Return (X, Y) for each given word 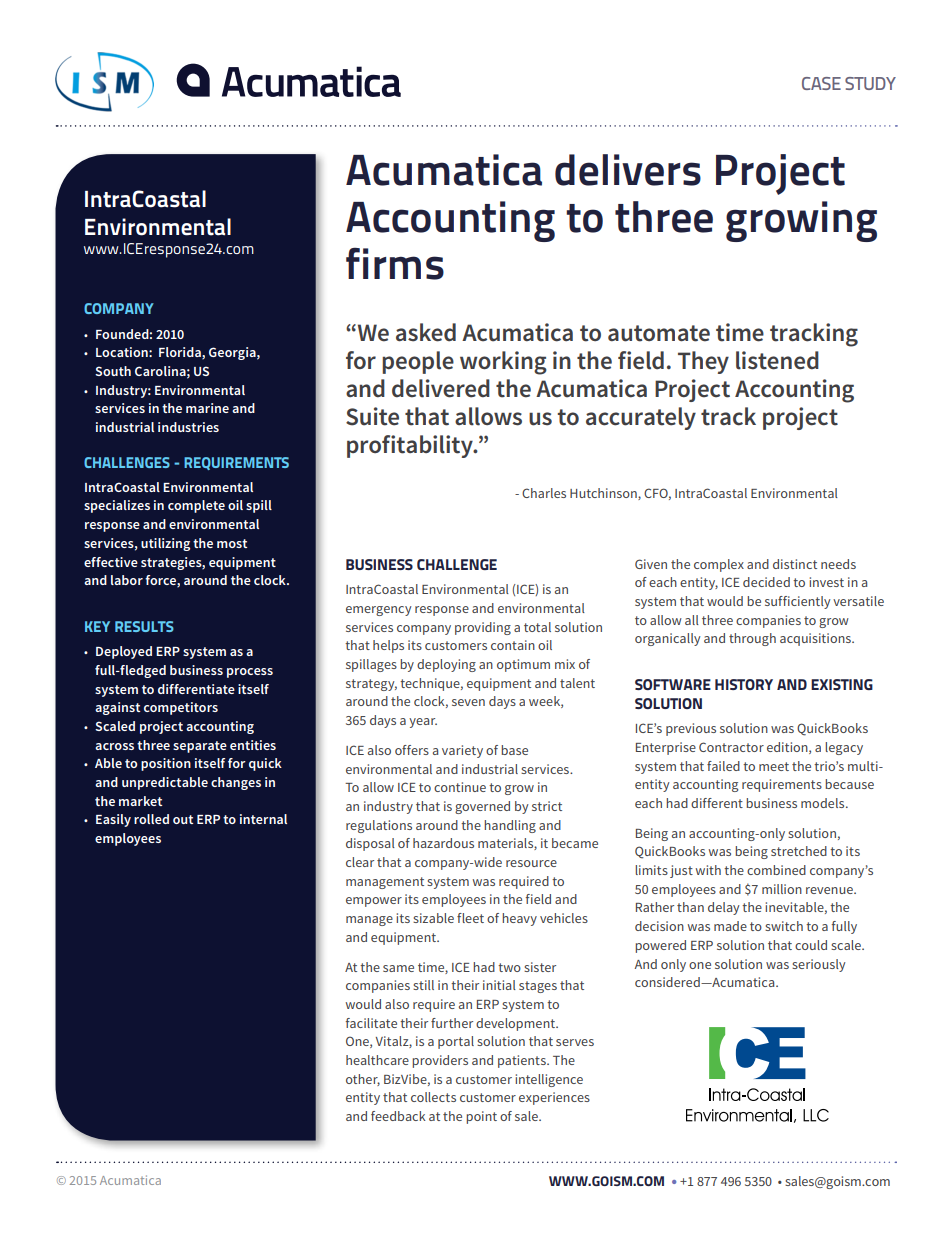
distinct (795, 564)
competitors (181, 708)
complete (196, 506)
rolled (151, 819)
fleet (470, 918)
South (113, 371)
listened (777, 360)
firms (395, 264)
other (363, 1080)
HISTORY (744, 684)
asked (426, 332)
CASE (821, 83)
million (782, 889)
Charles (544, 493)
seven (468, 702)
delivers (628, 170)
